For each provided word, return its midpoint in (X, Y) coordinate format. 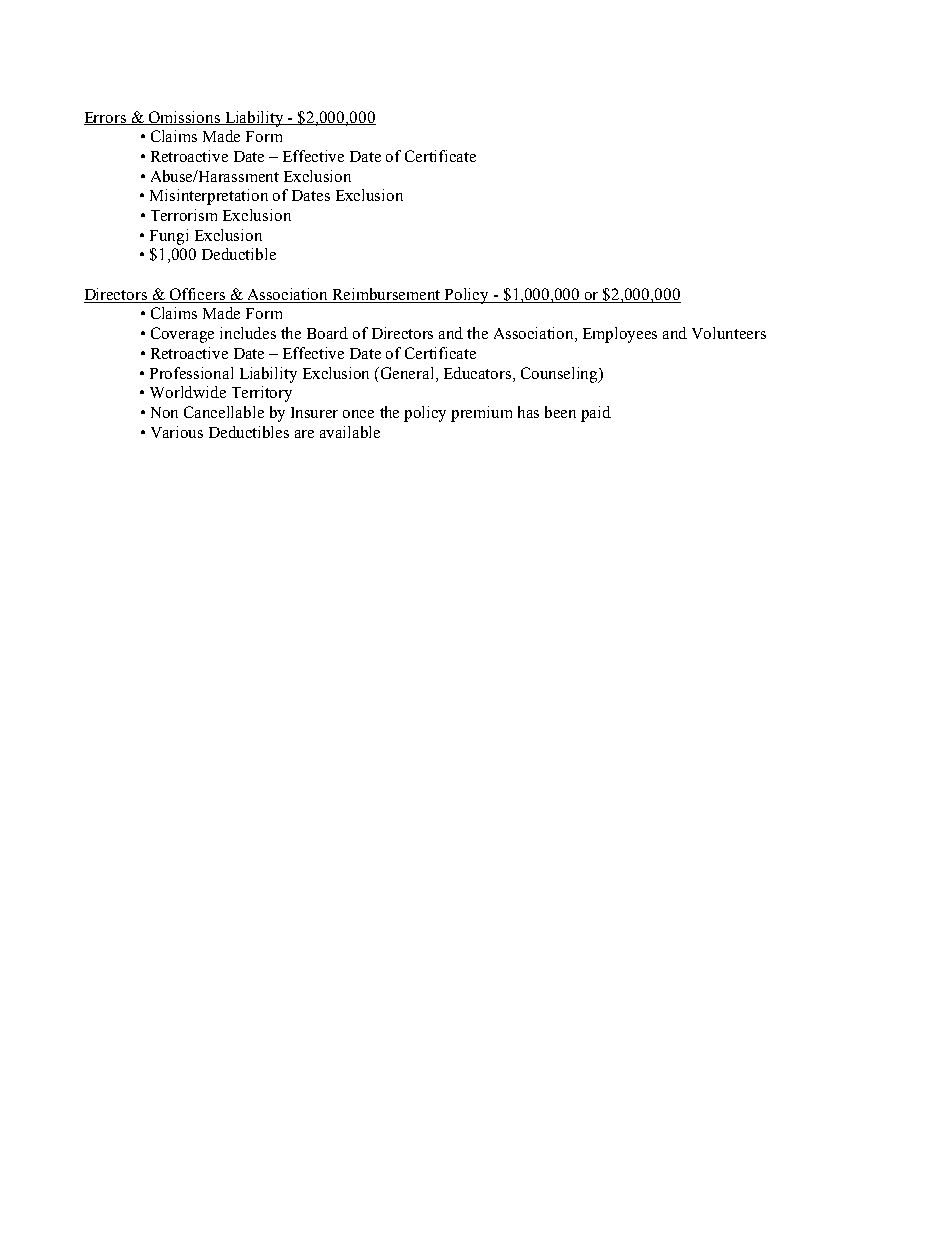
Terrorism (184, 215)
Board (327, 333)
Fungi (169, 237)
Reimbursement (387, 295)
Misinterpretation (209, 197)
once (358, 414)
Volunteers (729, 333)
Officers (198, 295)
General (409, 373)
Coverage (182, 335)
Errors (106, 118)
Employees (620, 335)
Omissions (185, 118)
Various (177, 432)
